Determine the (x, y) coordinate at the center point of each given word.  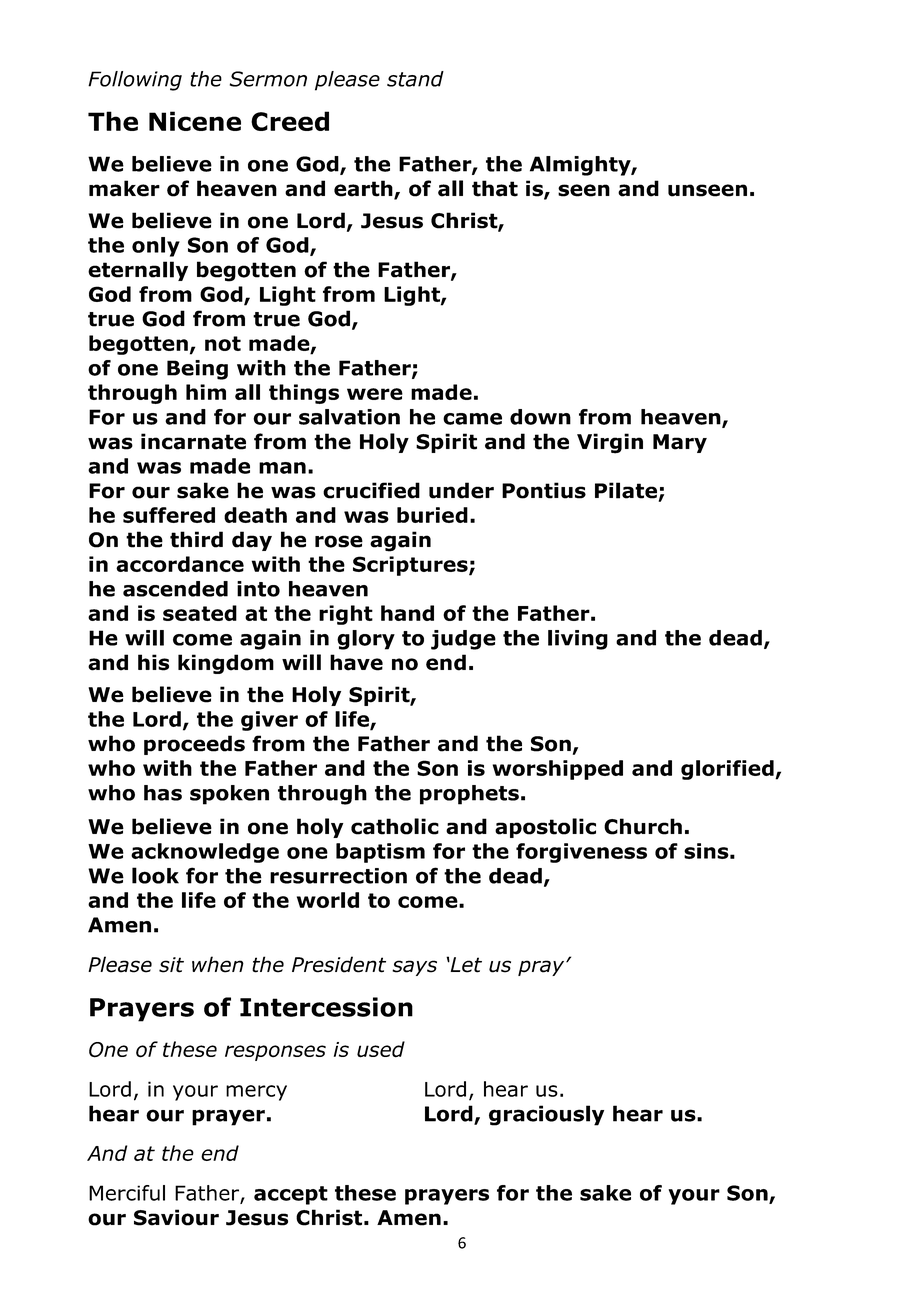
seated (200, 613)
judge (463, 640)
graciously (546, 1115)
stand (415, 79)
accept (291, 1195)
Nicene (195, 121)
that (495, 188)
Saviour (176, 1217)
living (578, 640)
